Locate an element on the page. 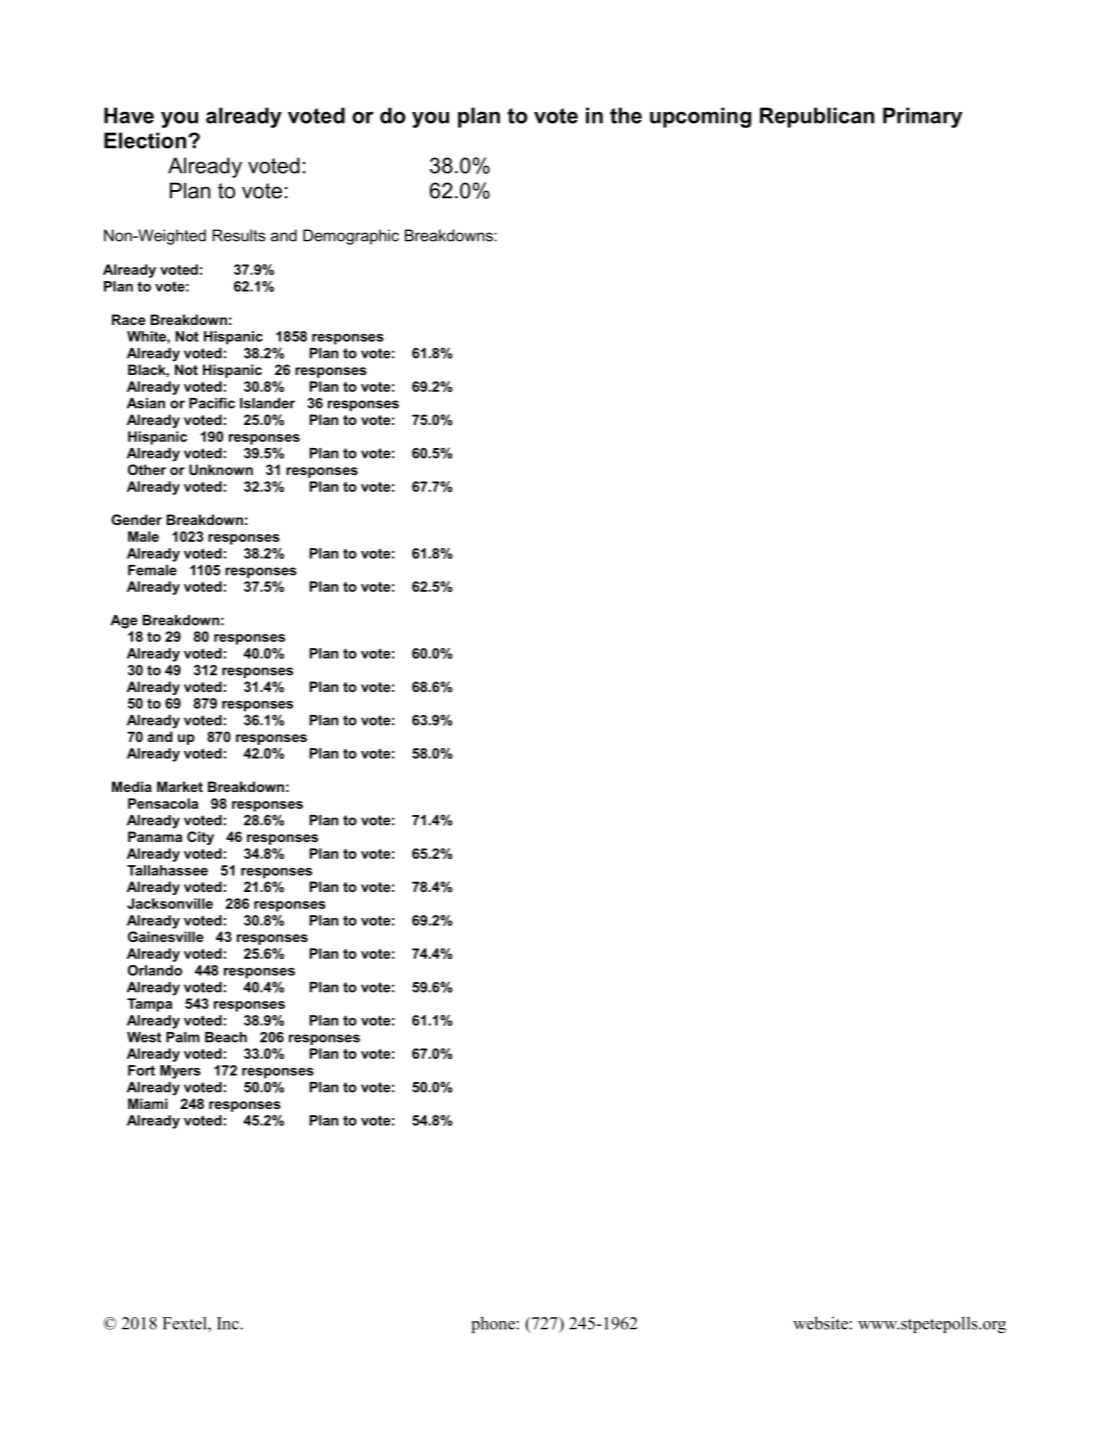 The image size is (1109, 1436). Election is located at coordinates (146, 140).
